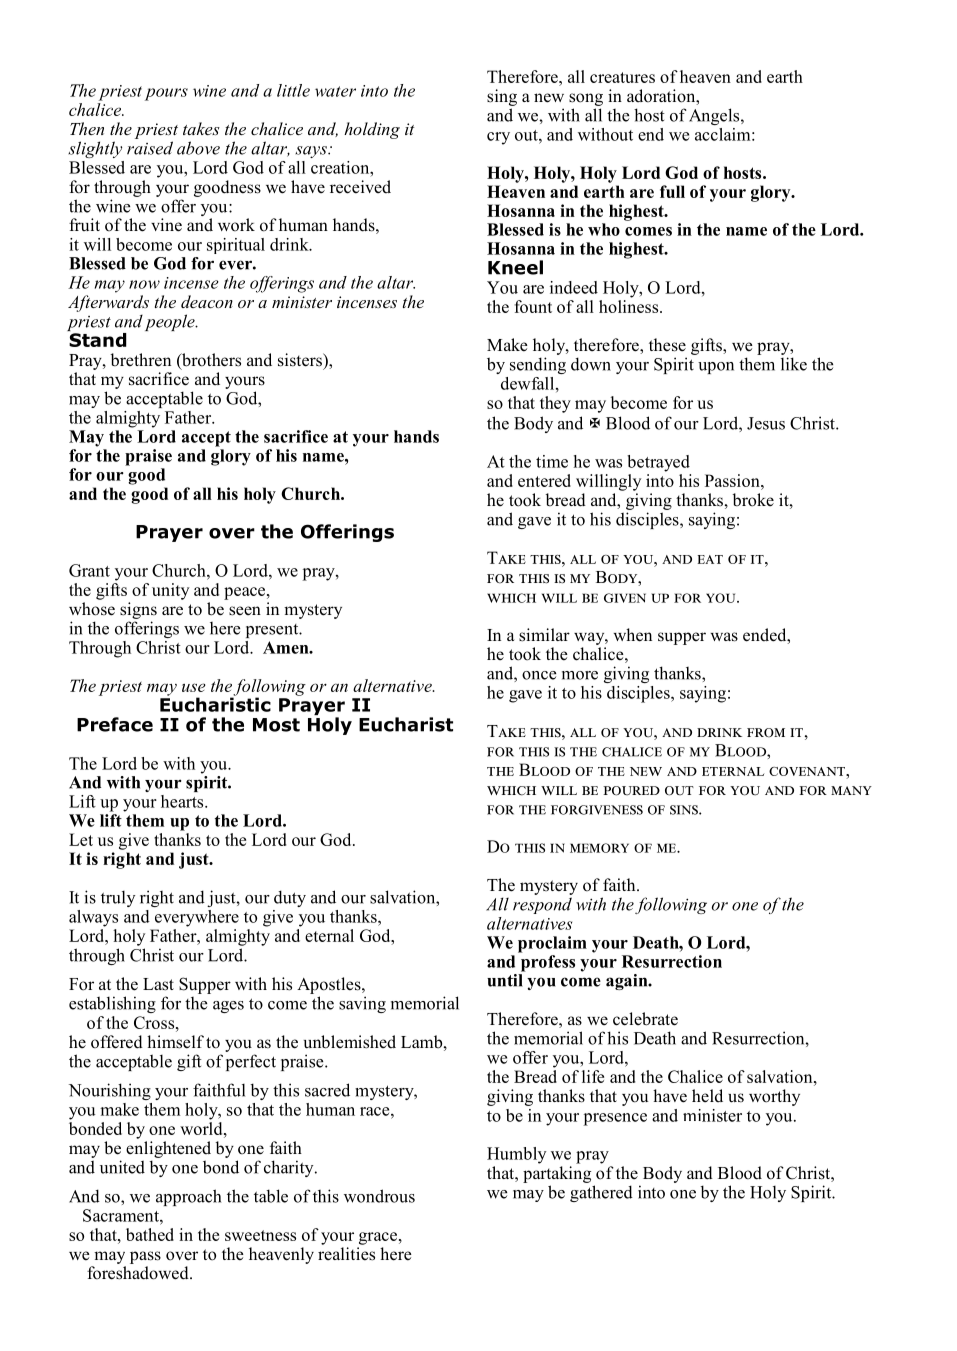  What do you see at coordinates (502, 97) in the screenshot?
I see `sing` at bounding box center [502, 97].
